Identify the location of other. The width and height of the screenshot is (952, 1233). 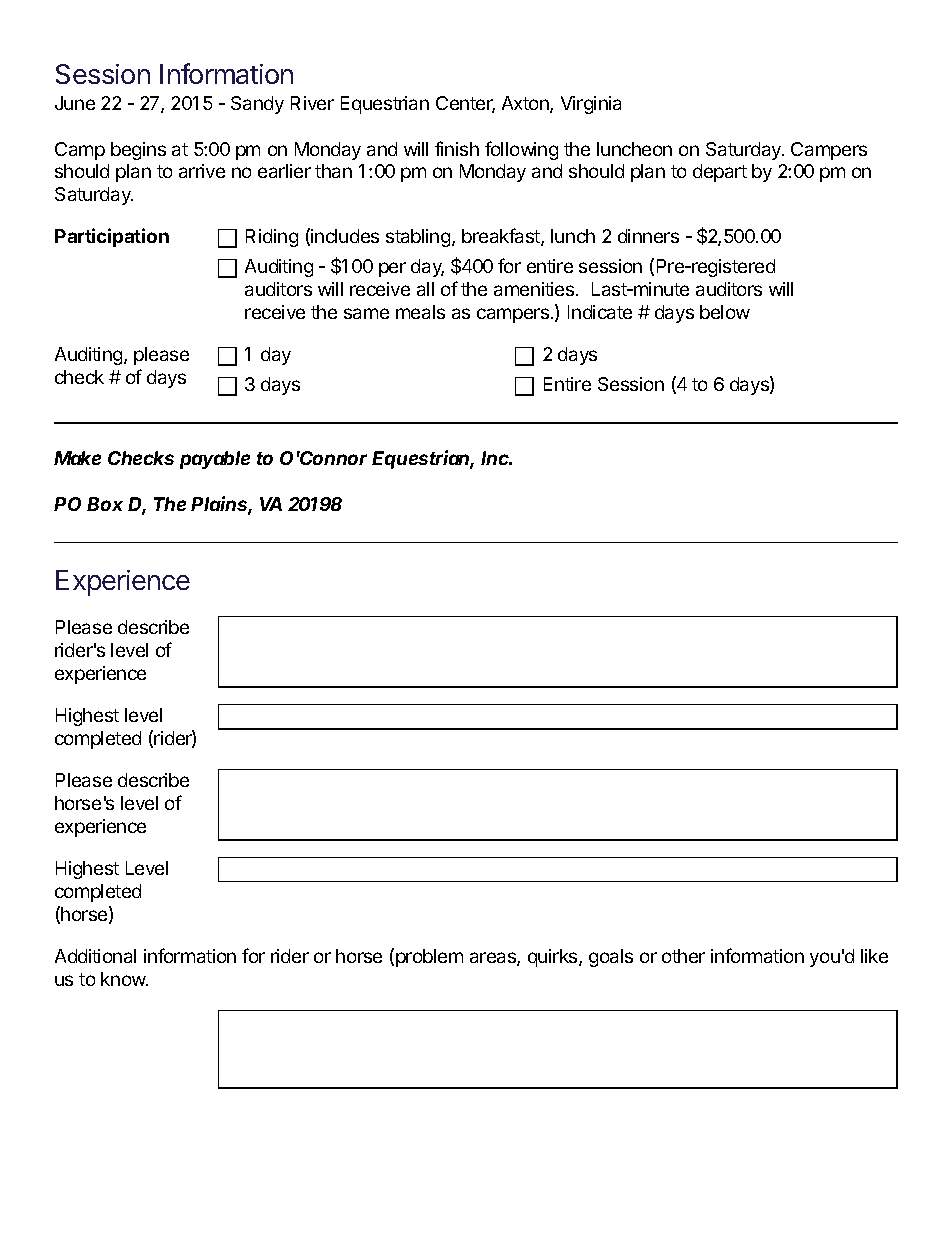
(683, 956).
